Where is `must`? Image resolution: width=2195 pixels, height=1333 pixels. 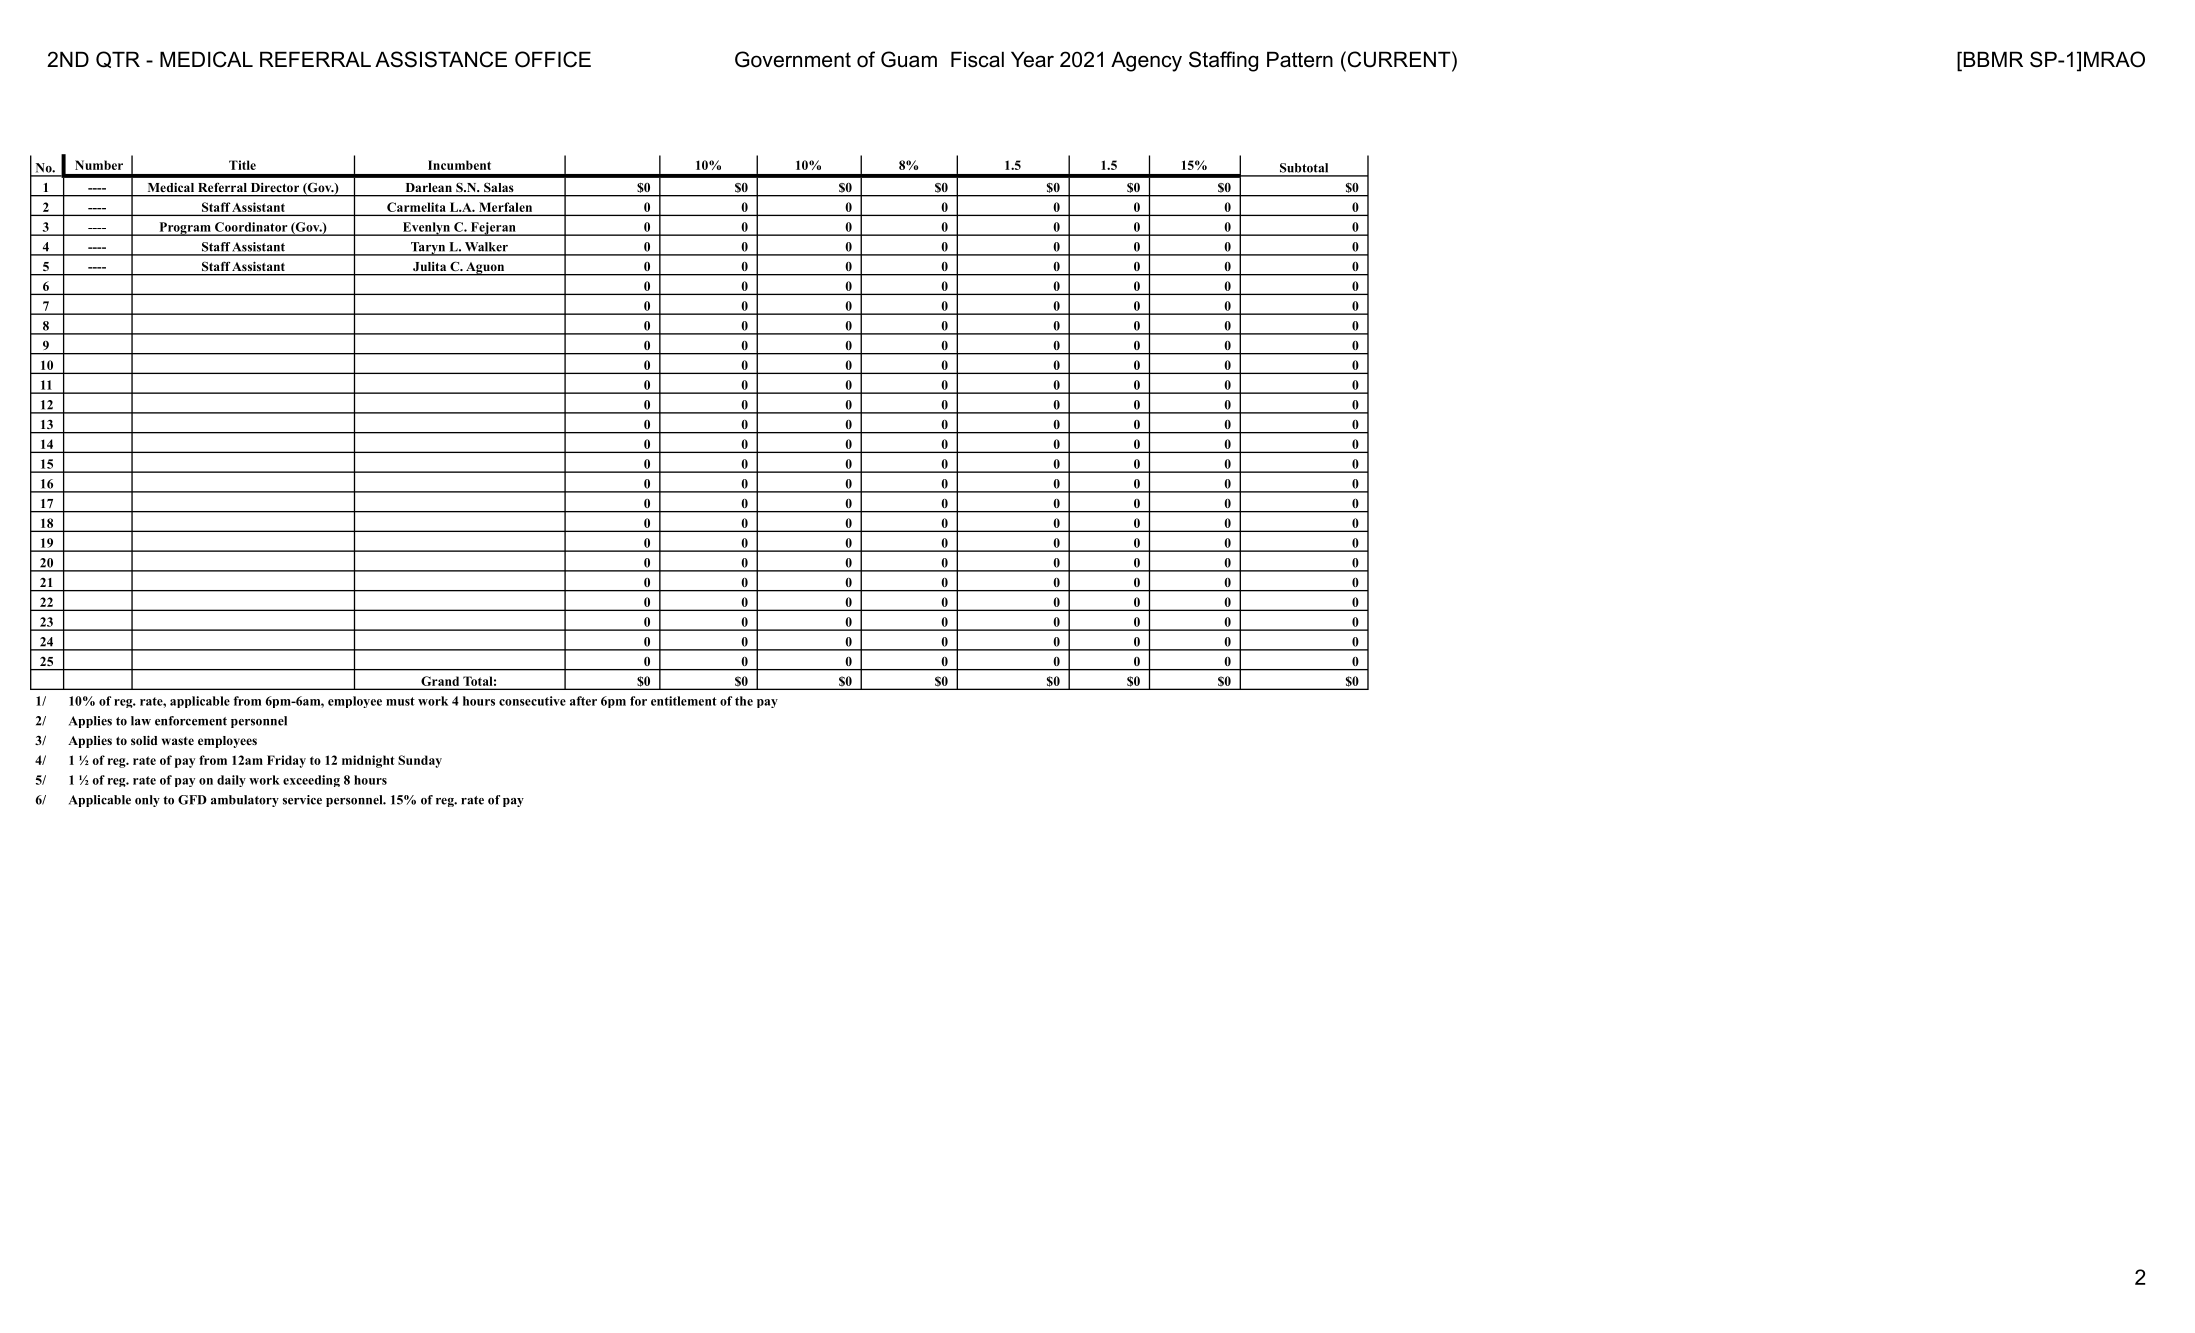
must is located at coordinates (400, 701).
